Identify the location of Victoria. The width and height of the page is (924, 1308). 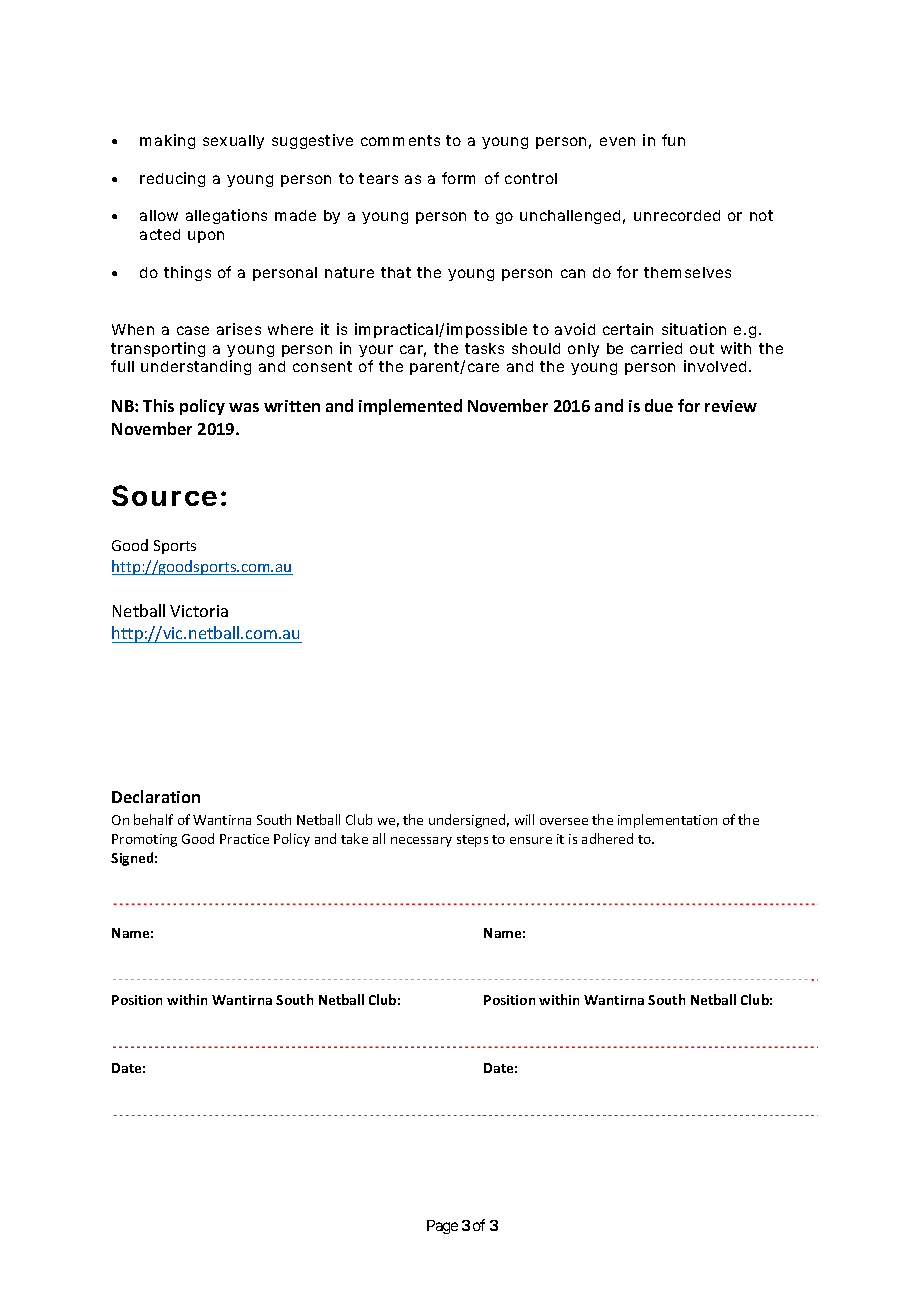
(199, 611).
